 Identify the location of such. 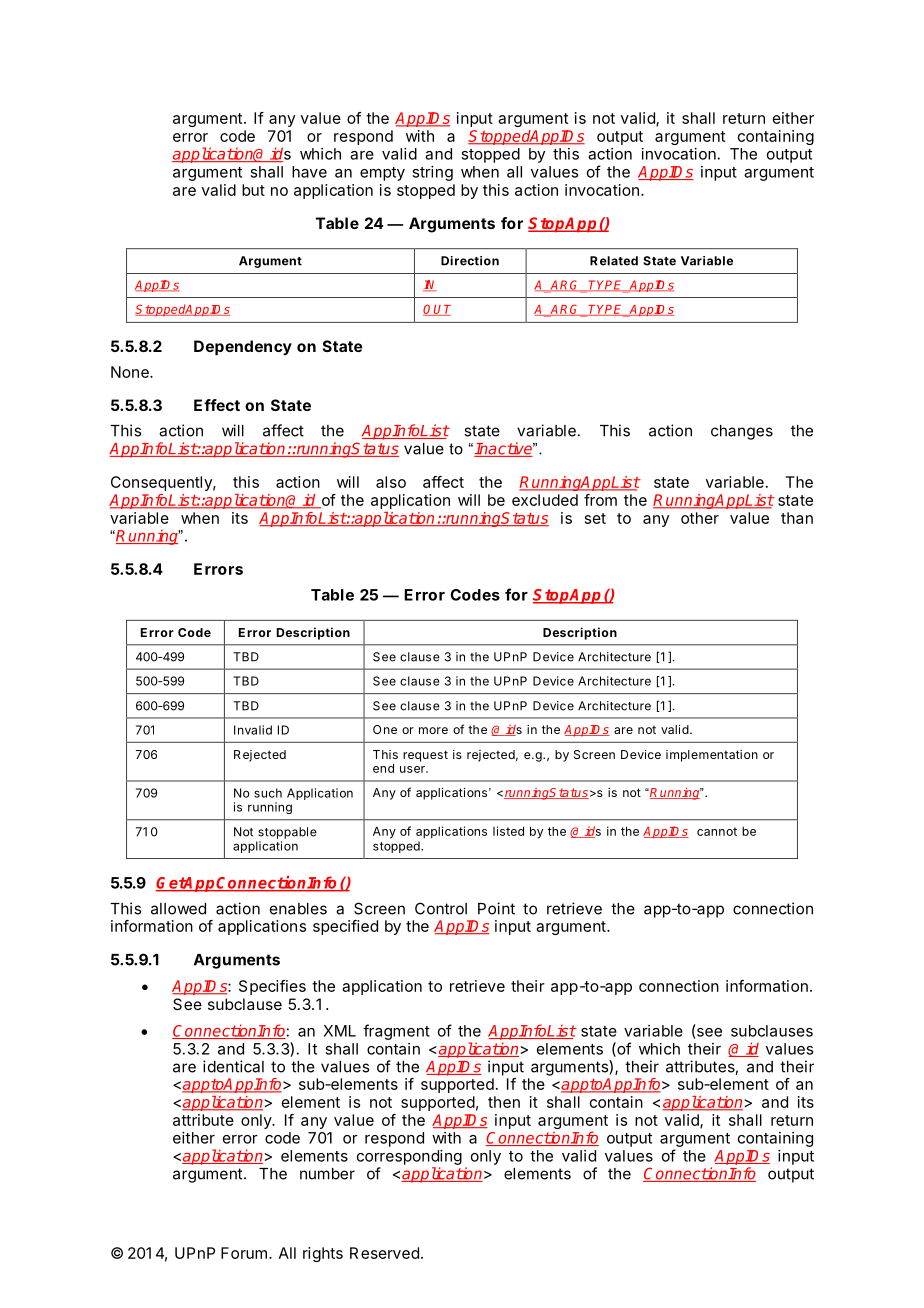
(268, 793).
